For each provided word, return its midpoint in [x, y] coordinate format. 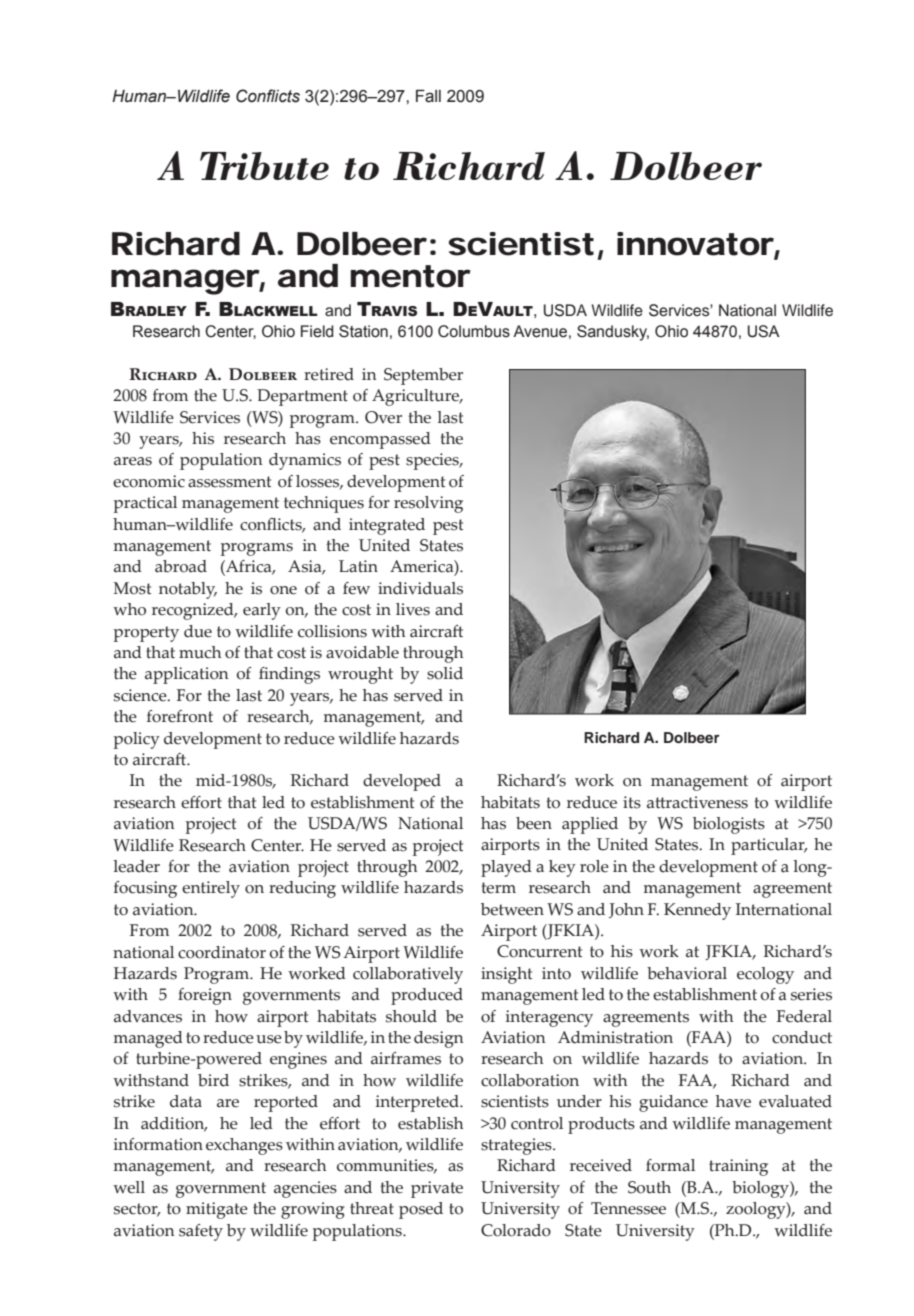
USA [764, 331]
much [200, 652]
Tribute [264, 166]
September [423, 376]
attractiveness [697, 802]
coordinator [222, 952]
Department [302, 397]
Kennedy [697, 911]
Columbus [474, 331]
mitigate [217, 1210]
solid [445, 673]
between [512, 909]
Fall [428, 96]
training [738, 1167]
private [437, 1189]
